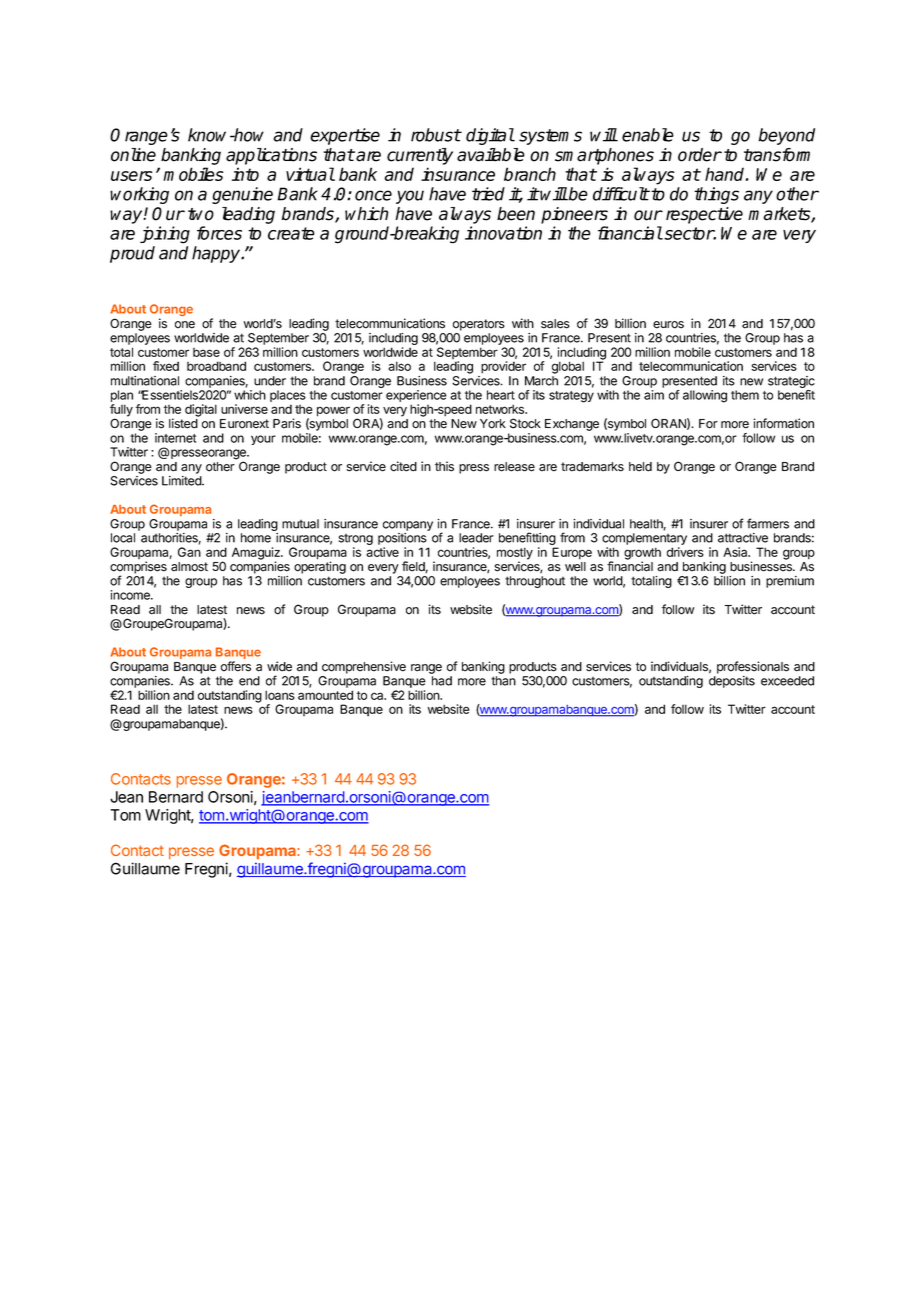 This page has width=924, height=1308. What do you see at coordinates (245, 174) in the page?
I see `into` at bounding box center [245, 174].
